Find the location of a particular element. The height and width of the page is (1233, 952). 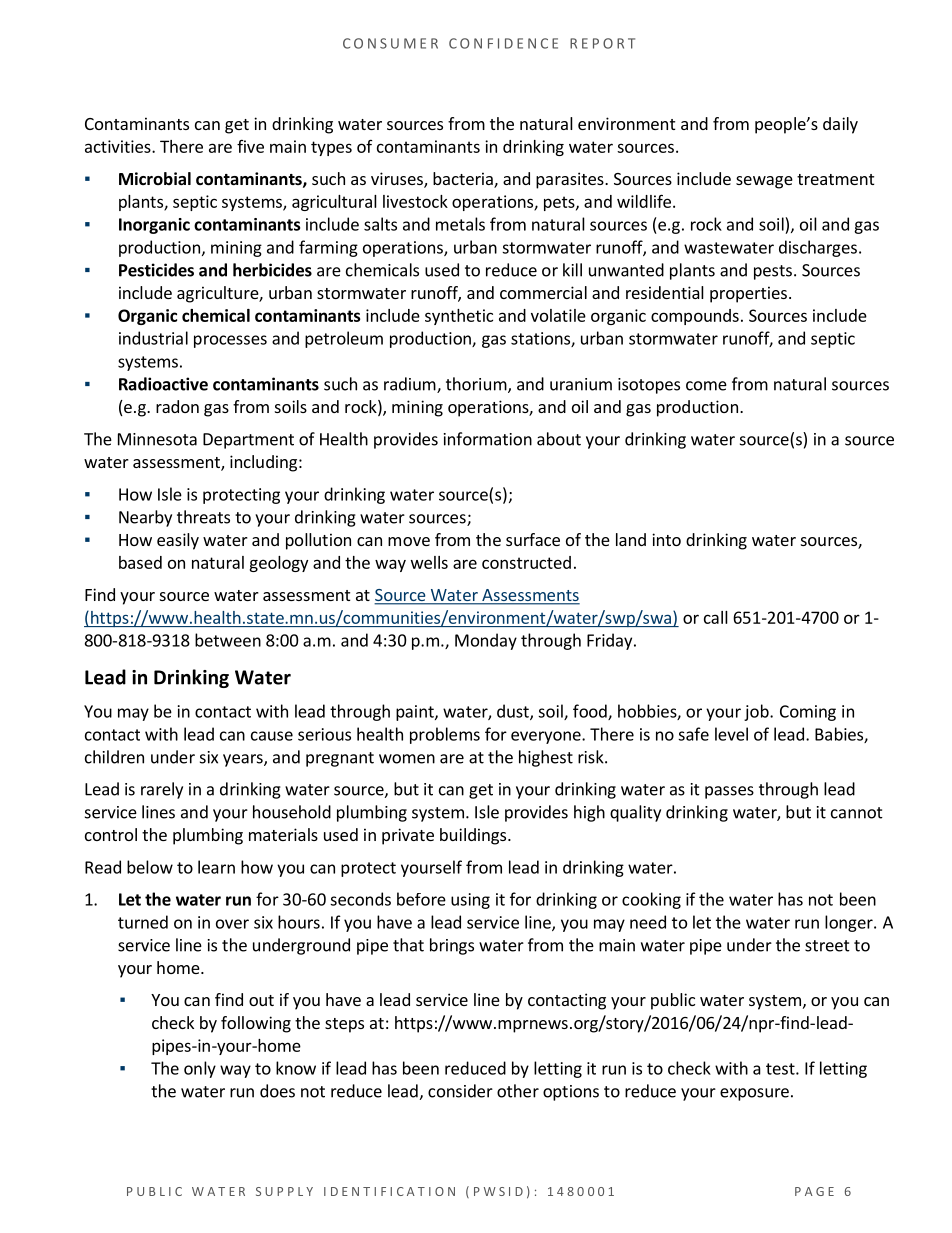

only is located at coordinates (200, 1069).
